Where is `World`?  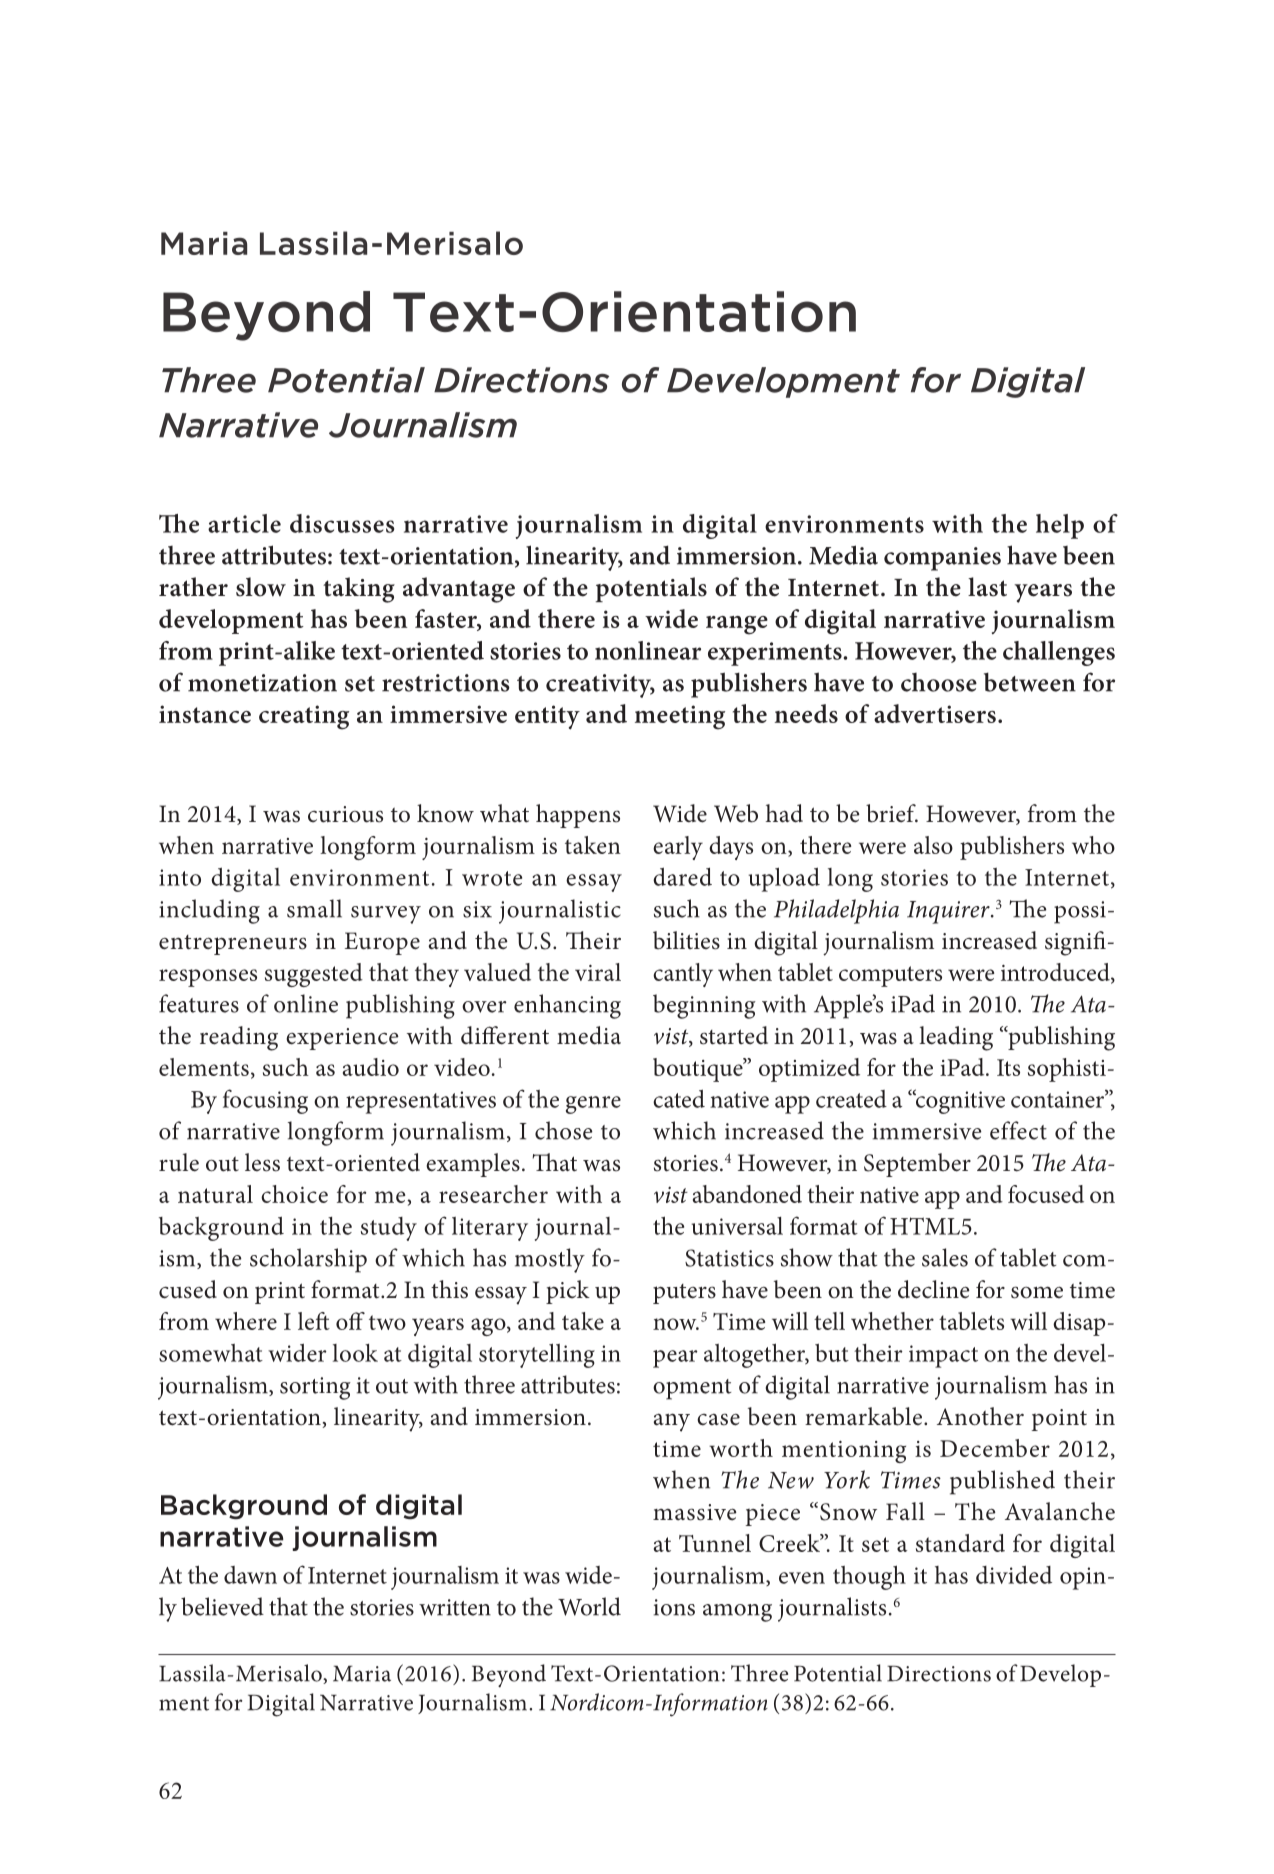
World is located at coordinates (589, 1606).
